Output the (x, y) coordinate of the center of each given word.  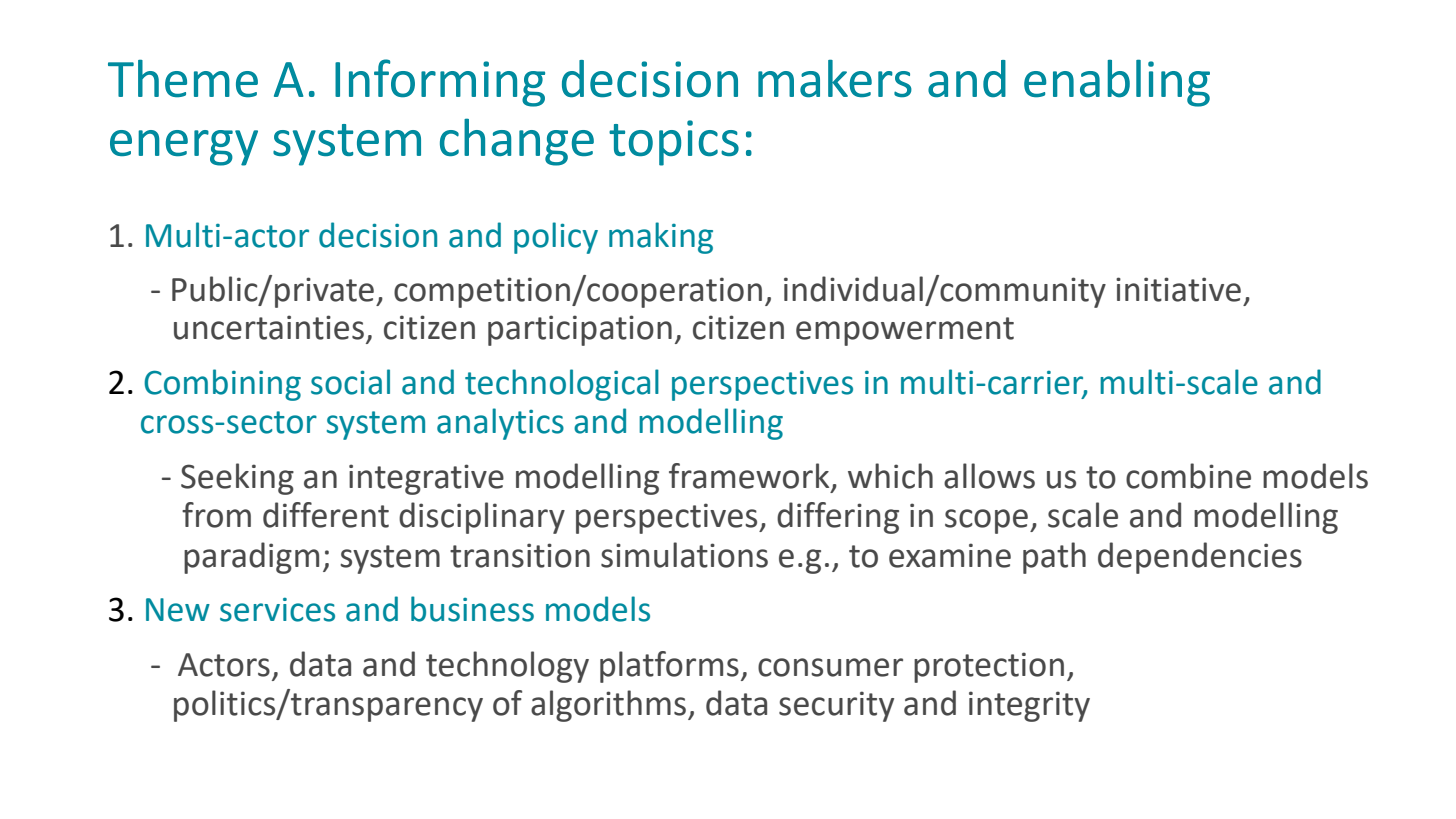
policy (556, 238)
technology (507, 667)
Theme (183, 78)
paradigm (251, 558)
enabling (1117, 83)
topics (674, 143)
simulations (684, 555)
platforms (669, 667)
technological (562, 385)
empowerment (905, 331)
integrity (1029, 706)
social (350, 382)
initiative (1178, 289)
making (661, 238)
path (1054, 558)
